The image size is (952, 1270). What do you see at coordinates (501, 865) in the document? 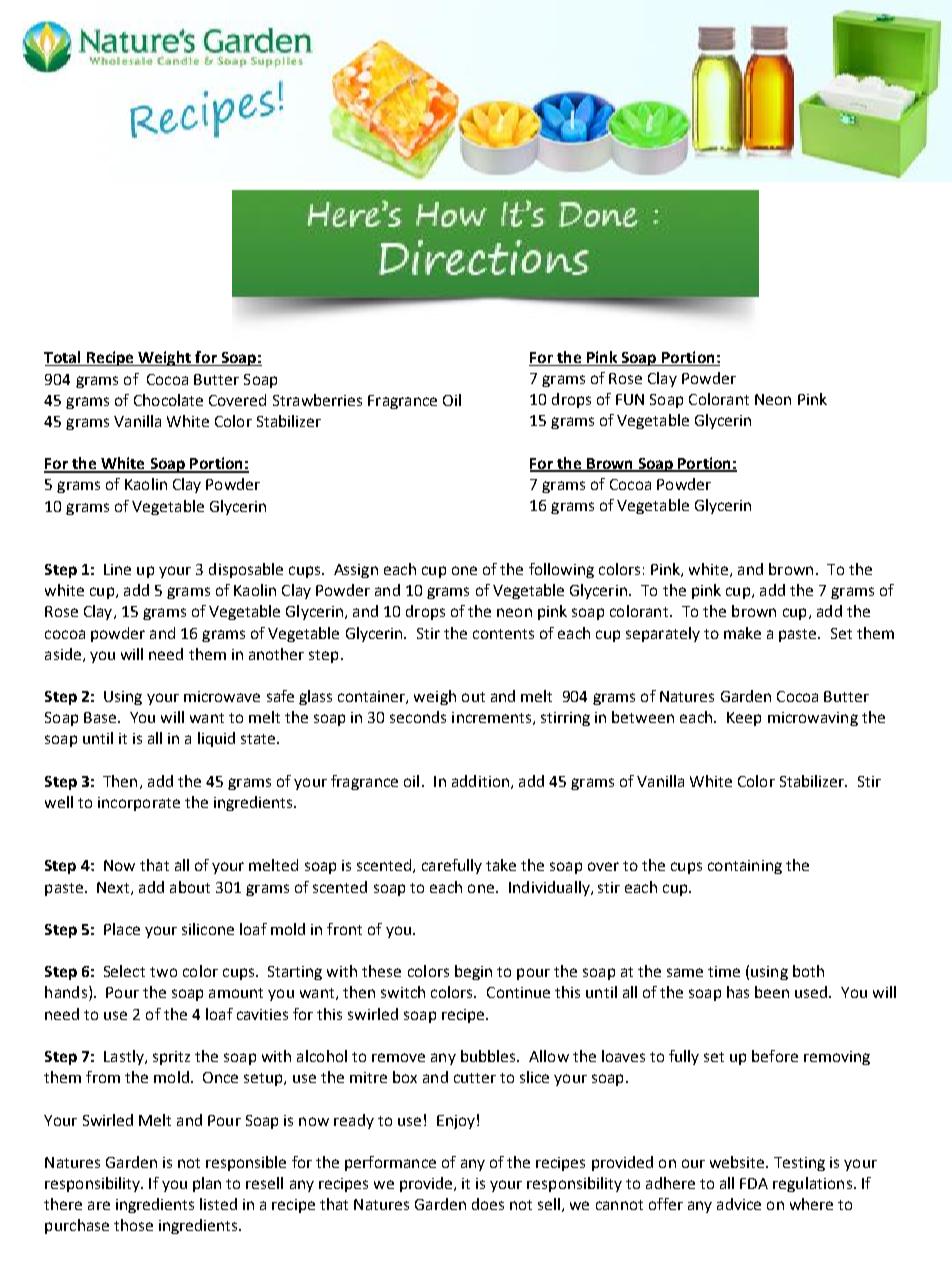
I see `take` at bounding box center [501, 865].
